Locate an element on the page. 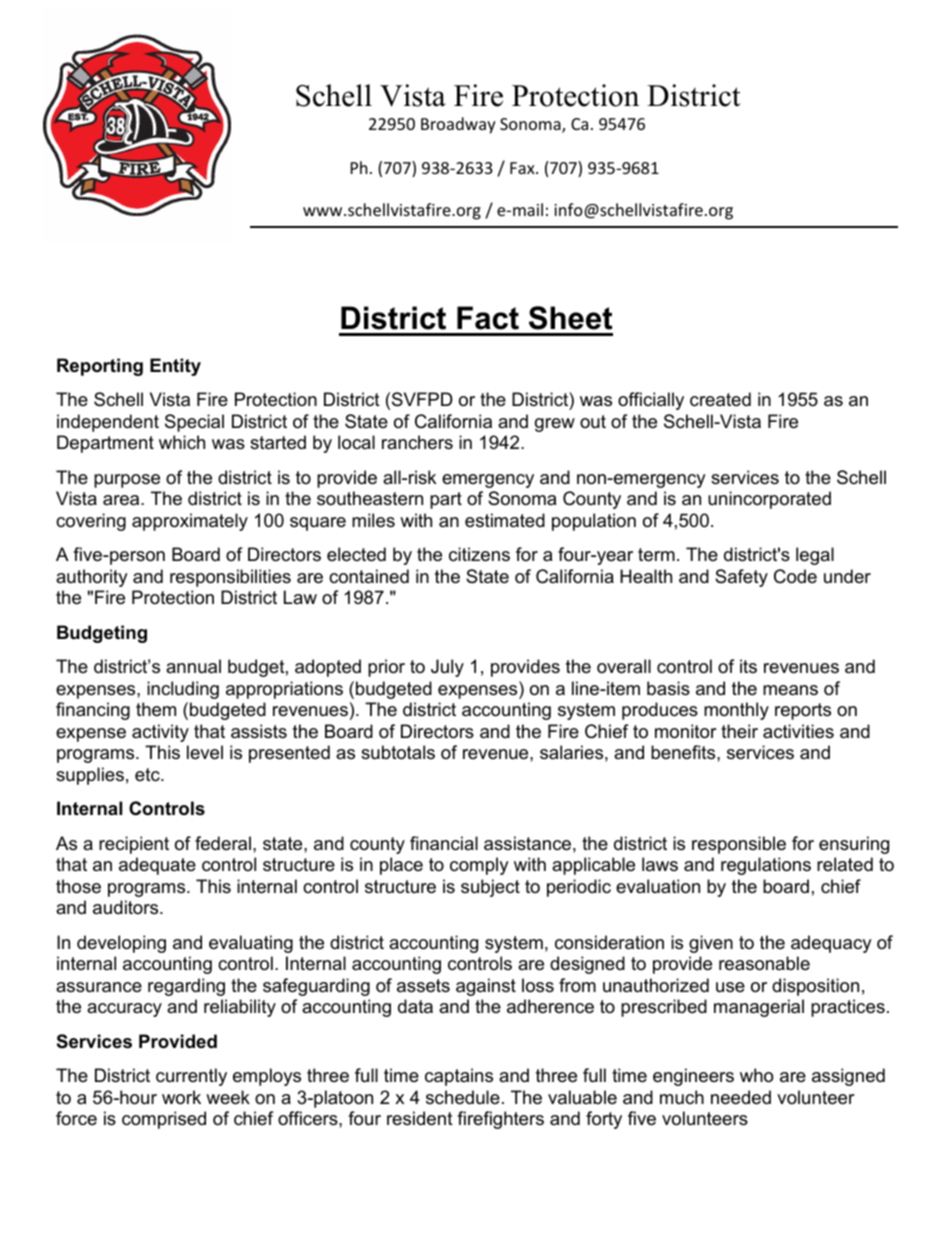 The image size is (952, 1233). work is located at coordinates (181, 1097).
